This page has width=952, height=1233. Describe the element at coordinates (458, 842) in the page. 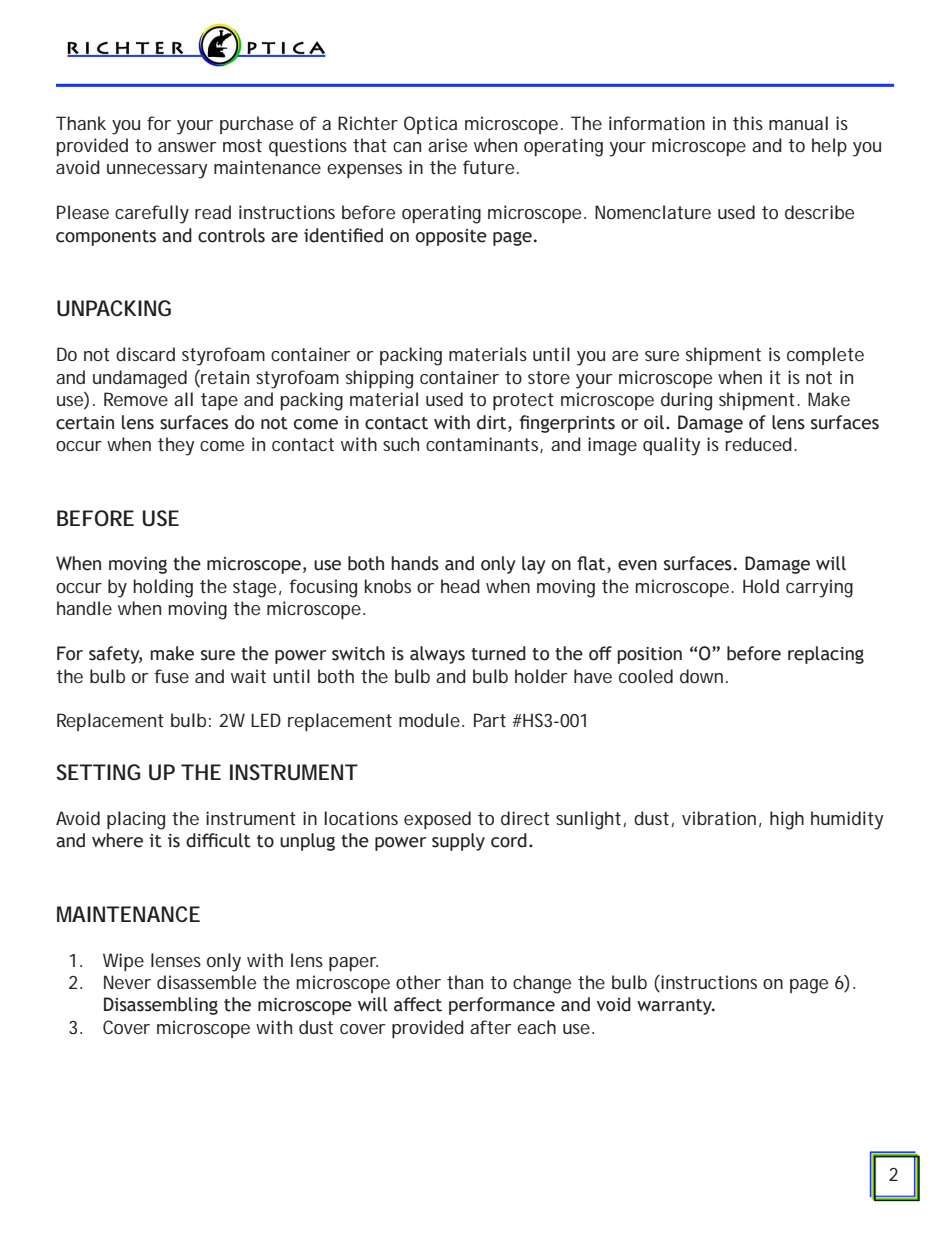

I see `supply` at that location.
